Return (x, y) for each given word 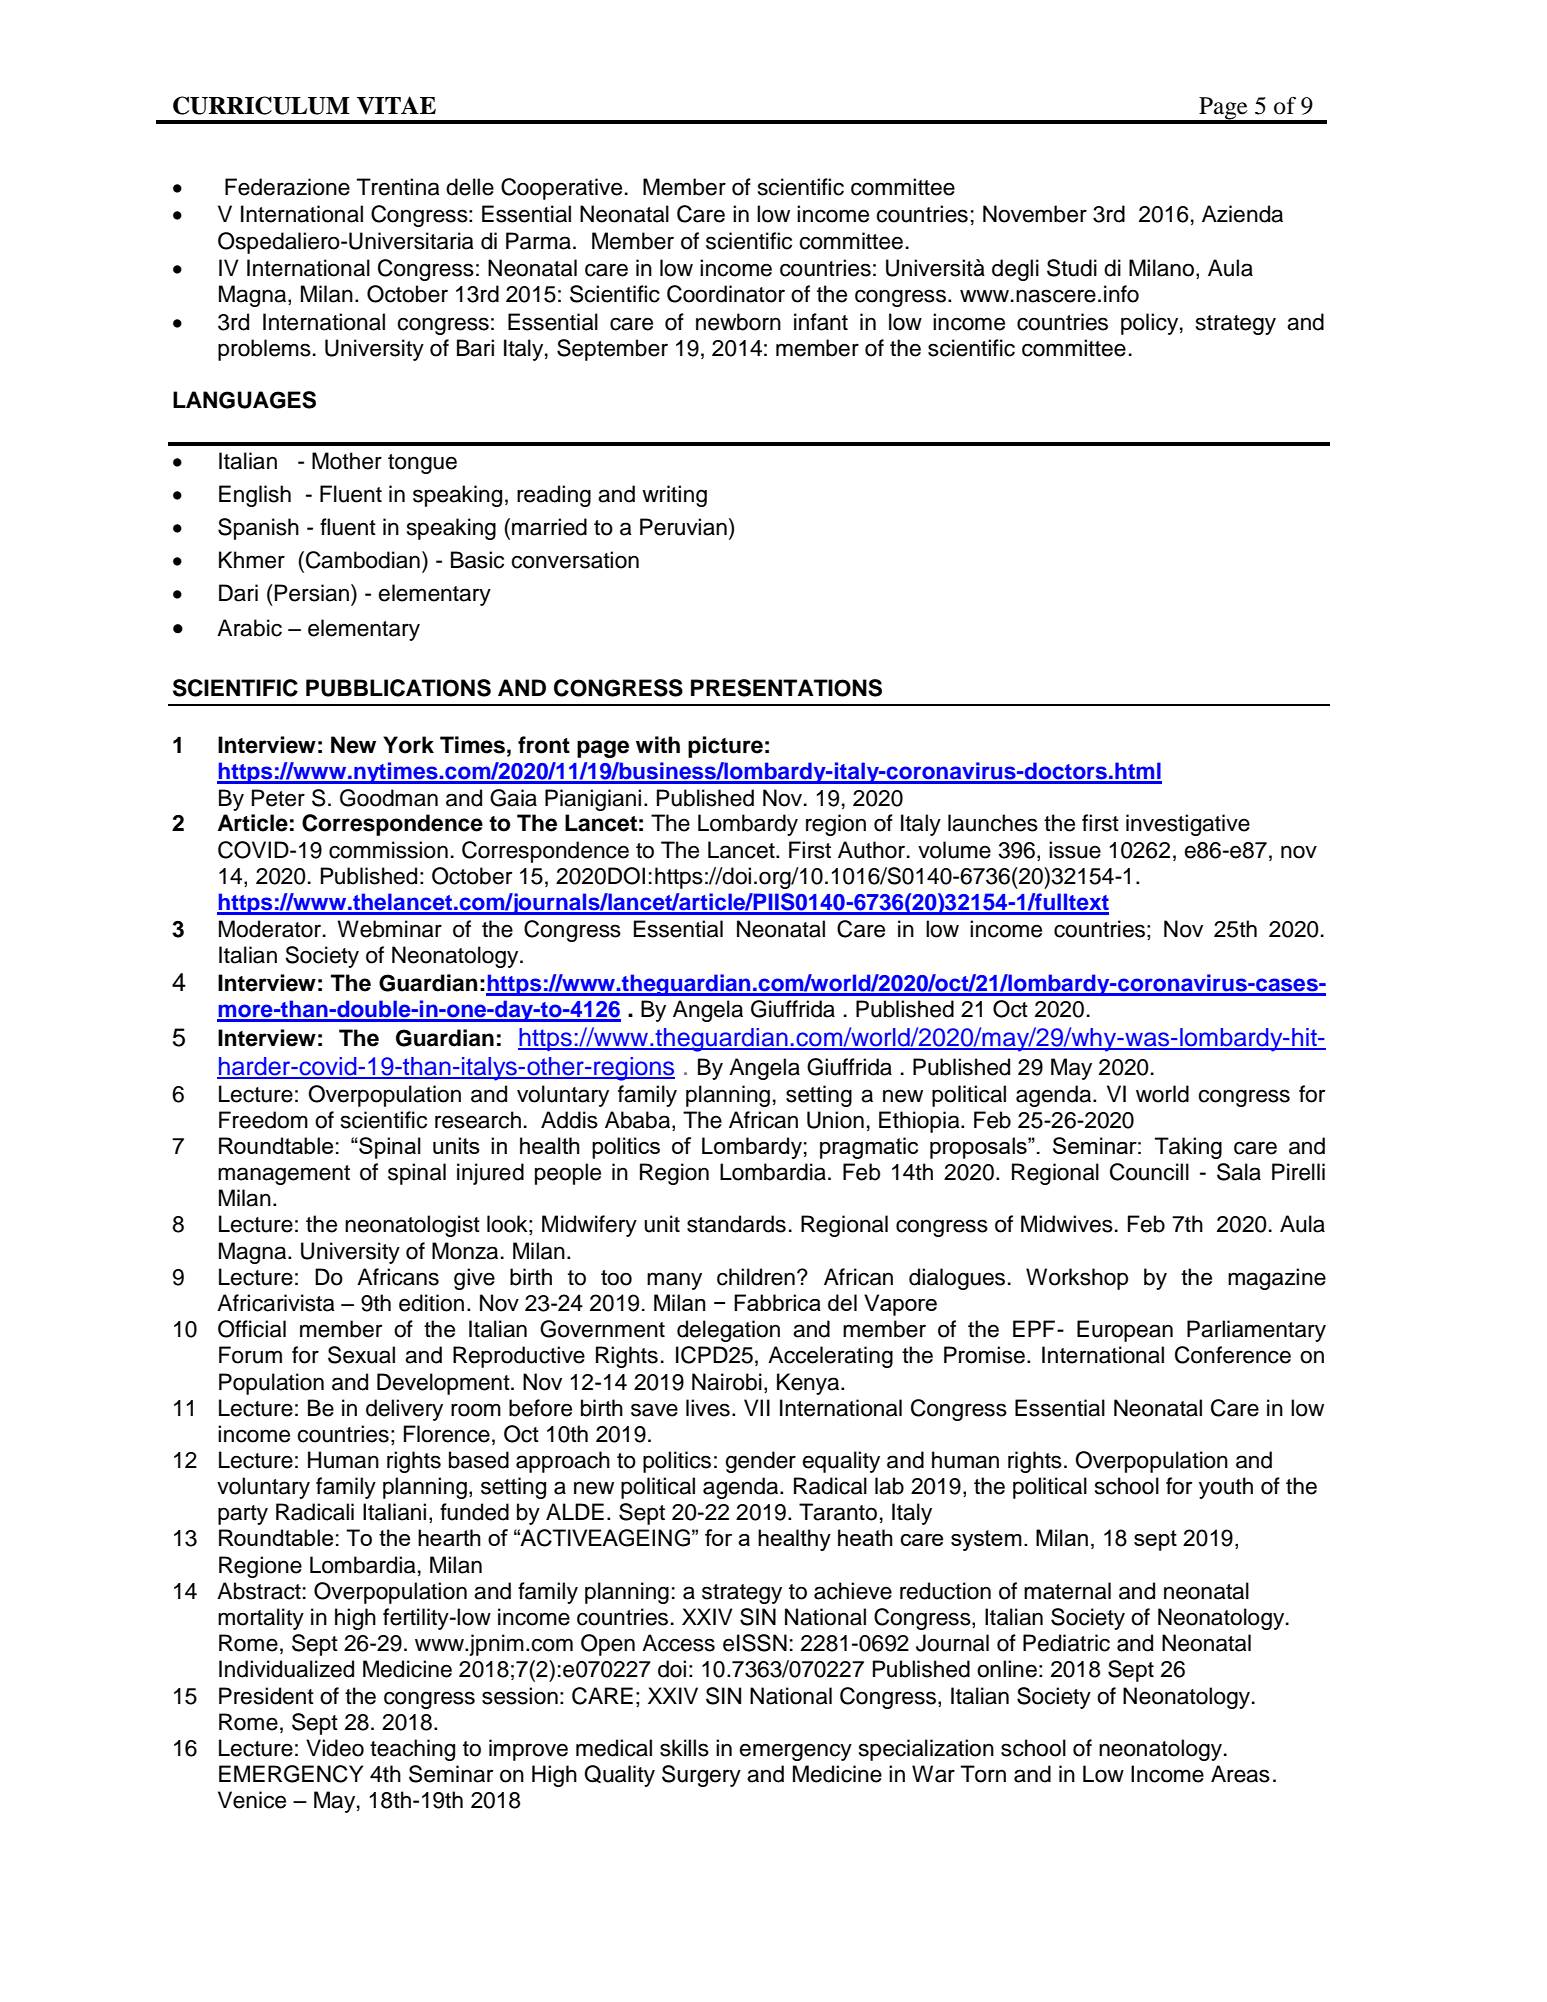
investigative (1188, 825)
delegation (728, 1331)
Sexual (361, 1355)
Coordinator (726, 294)
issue (1075, 850)
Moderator (271, 929)
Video (335, 1748)
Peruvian (683, 527)
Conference (1233, 1355)
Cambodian (363, 560)
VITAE (396, 105)
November (1035, 214)
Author (873, 850)
